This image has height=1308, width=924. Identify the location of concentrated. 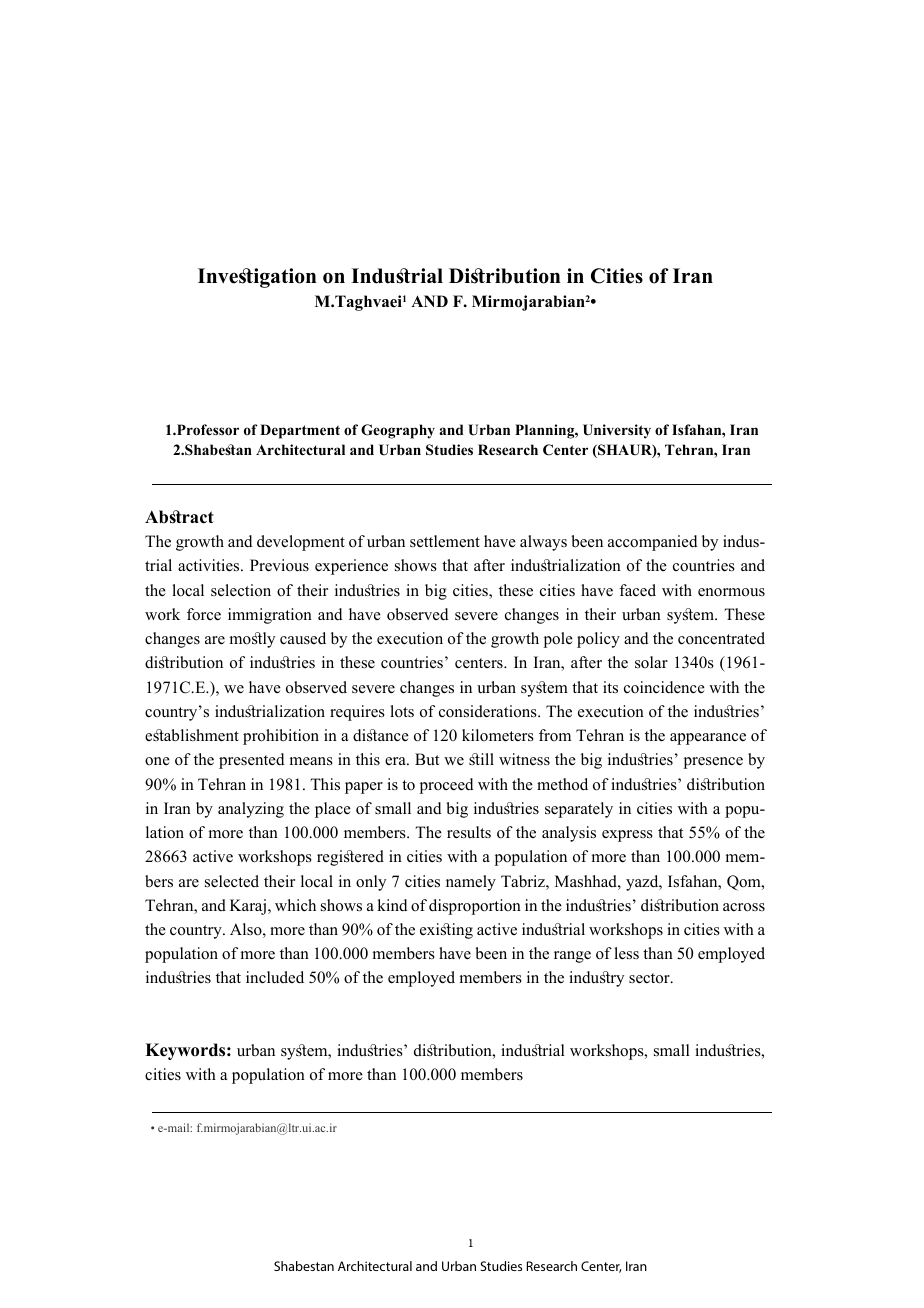
(721, 638).
